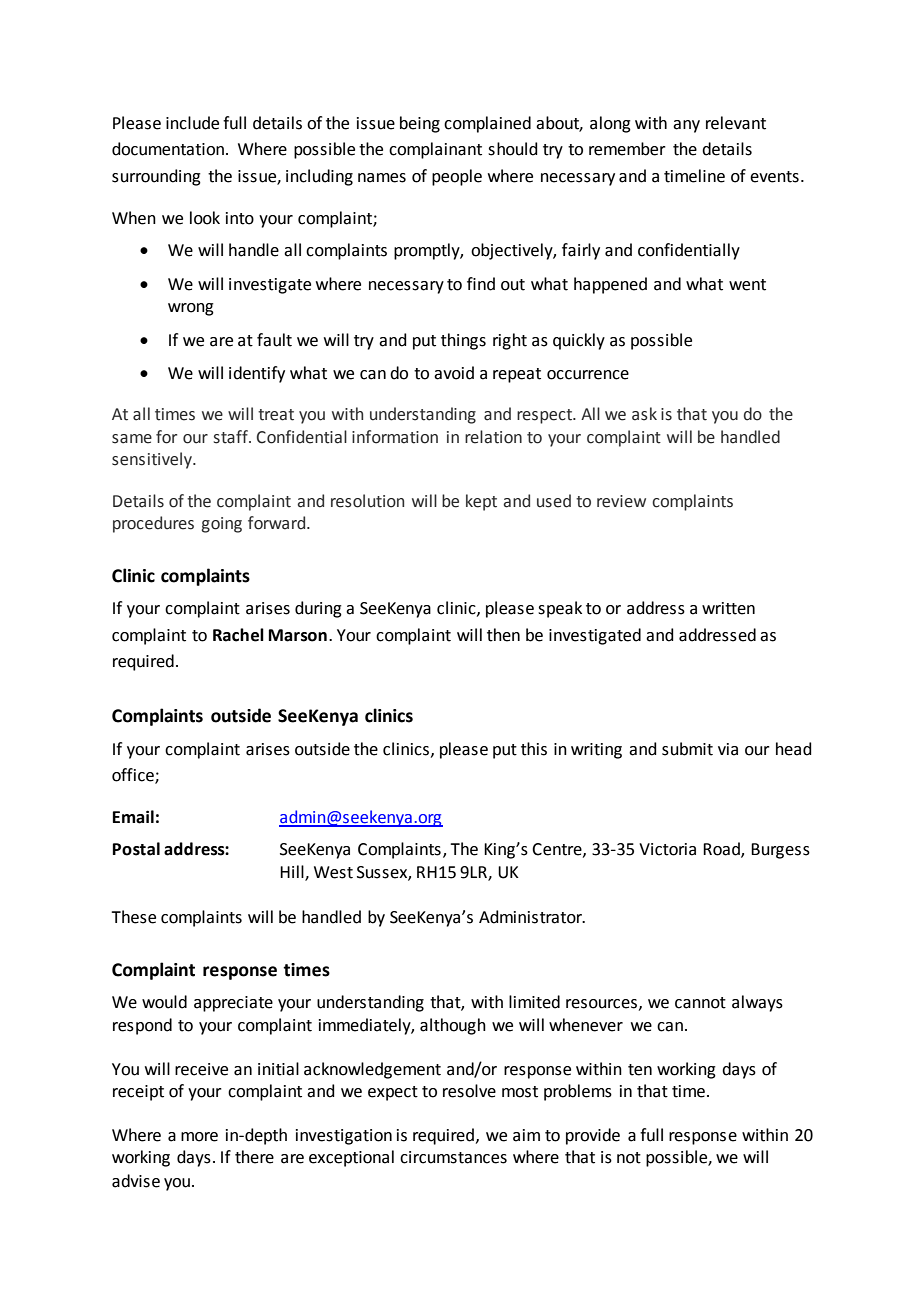 This image has width=924, height=1308. What do you see at coordinates (534, 749) in the image?
I see `this` at bounding box center [534, 749].
